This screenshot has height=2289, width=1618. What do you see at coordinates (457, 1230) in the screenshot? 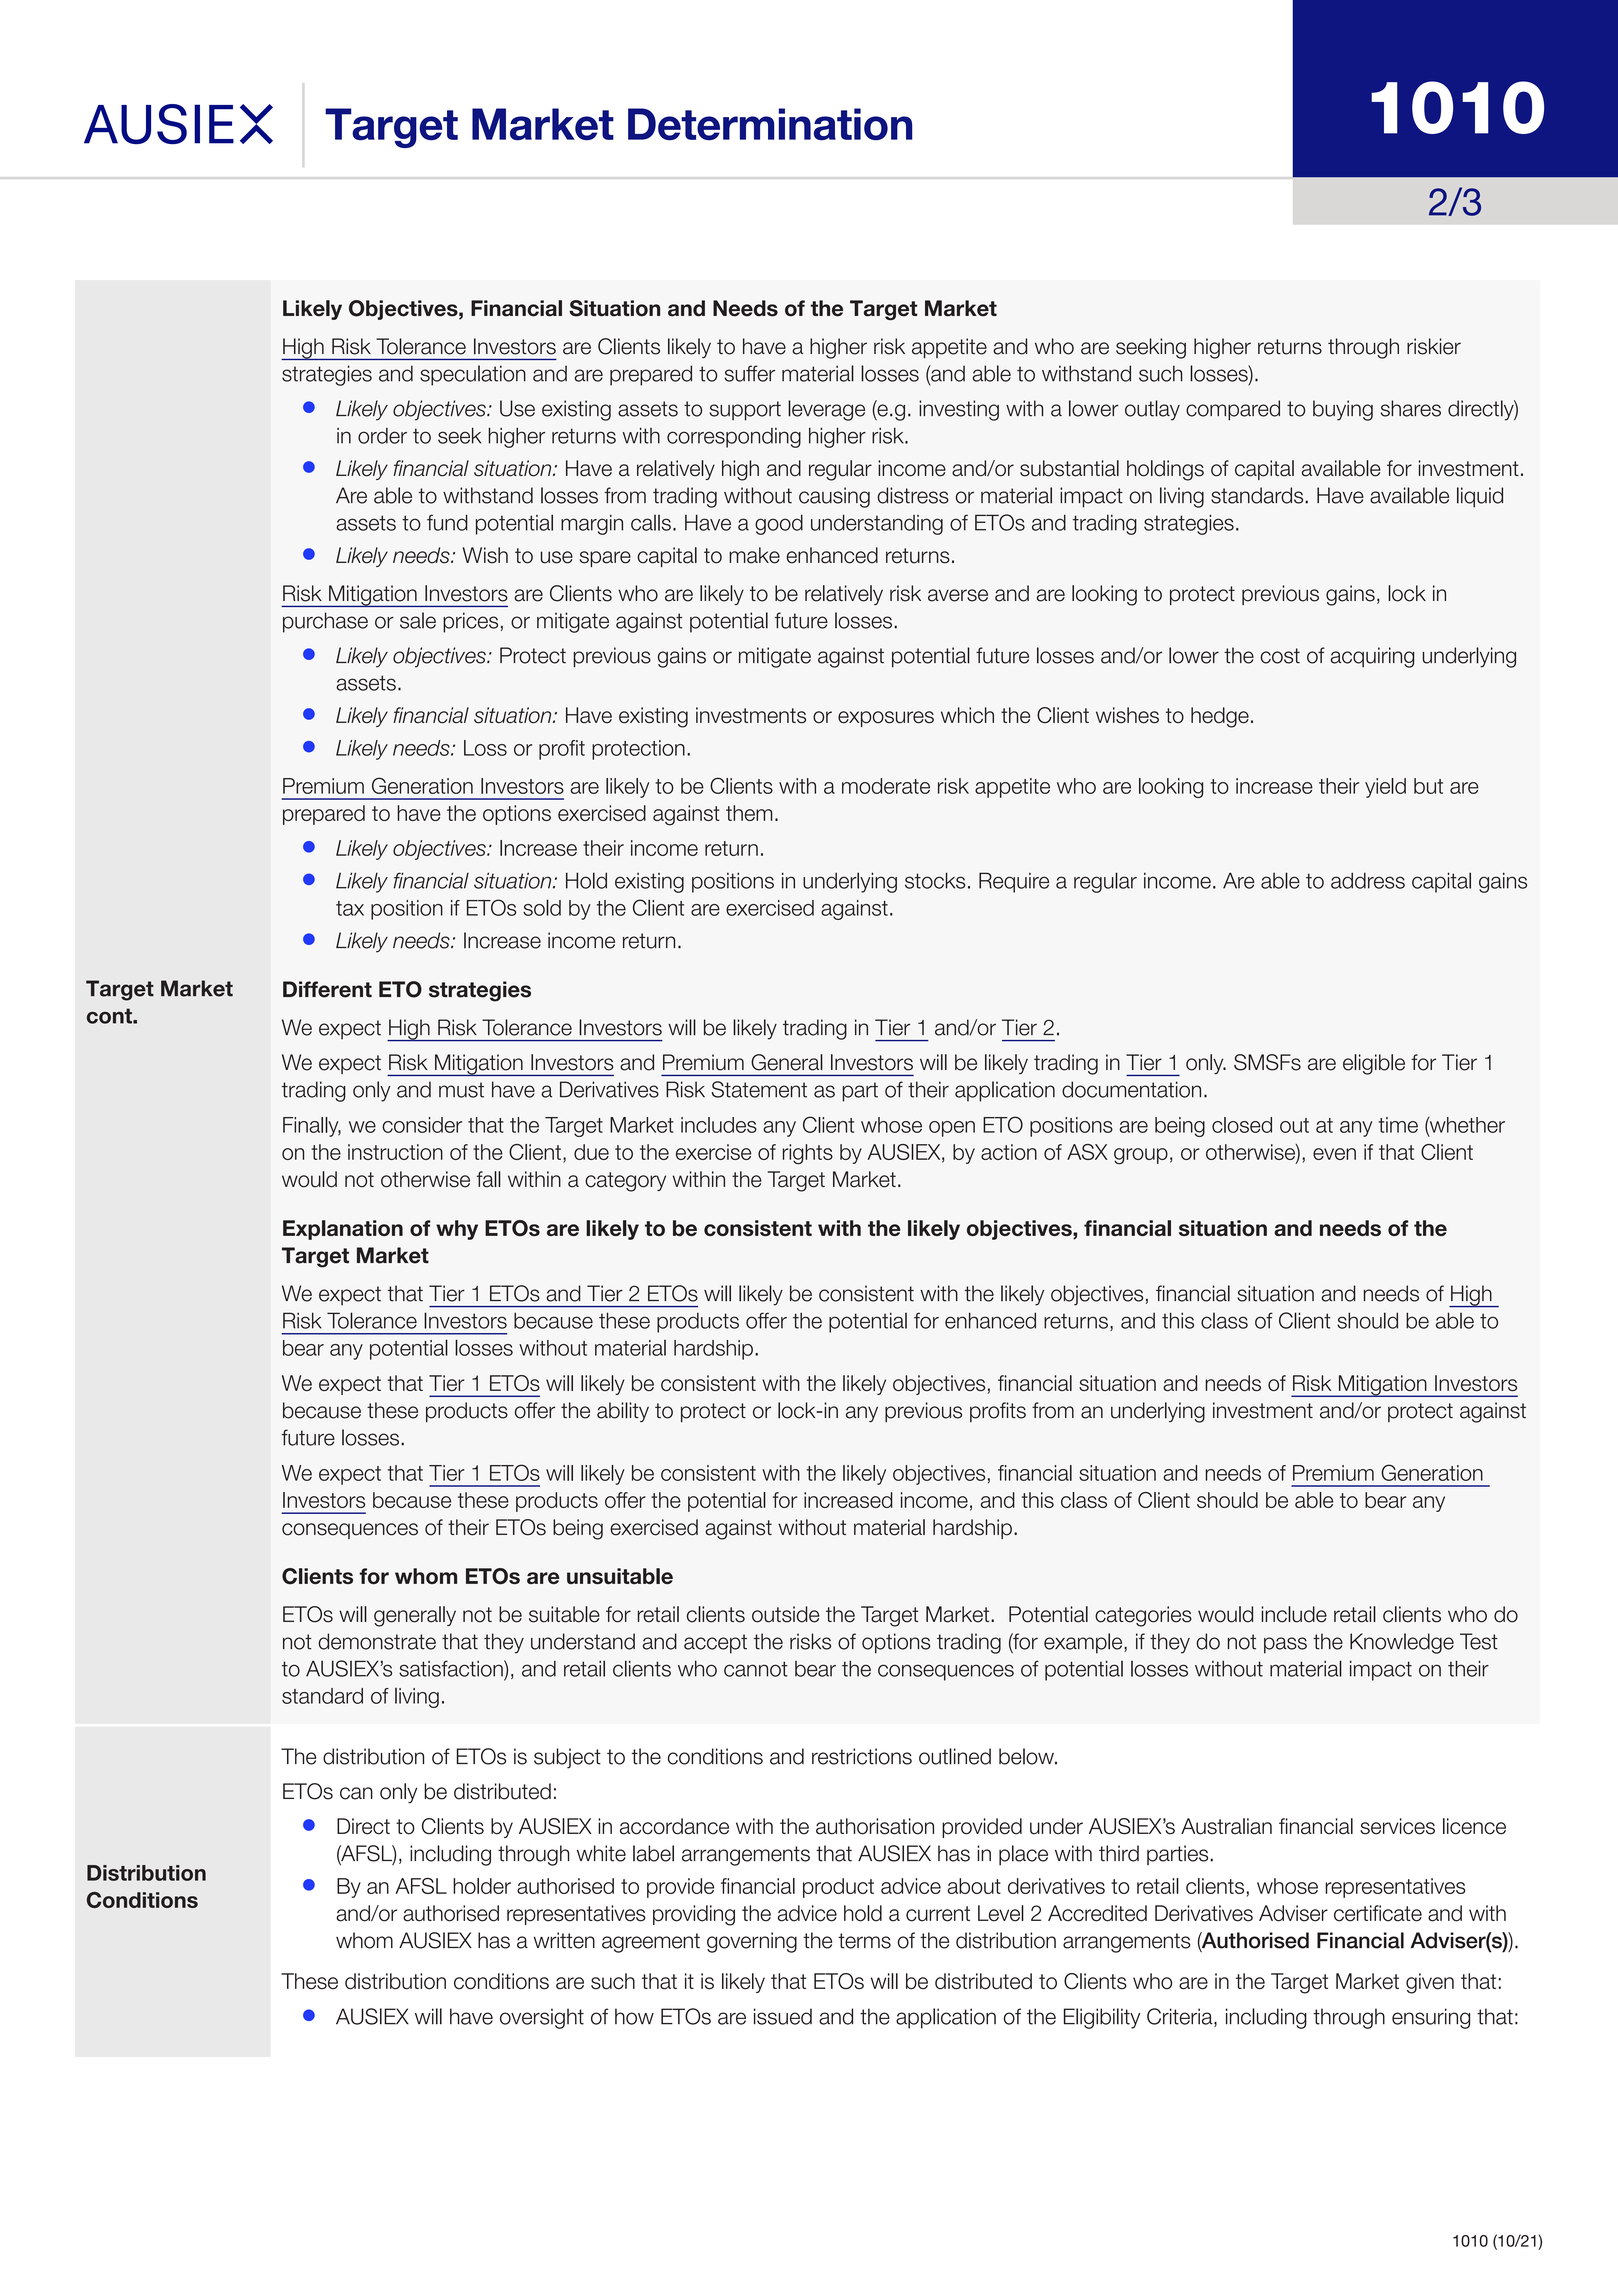
I see `why` at bounding box center [457, 1230].
